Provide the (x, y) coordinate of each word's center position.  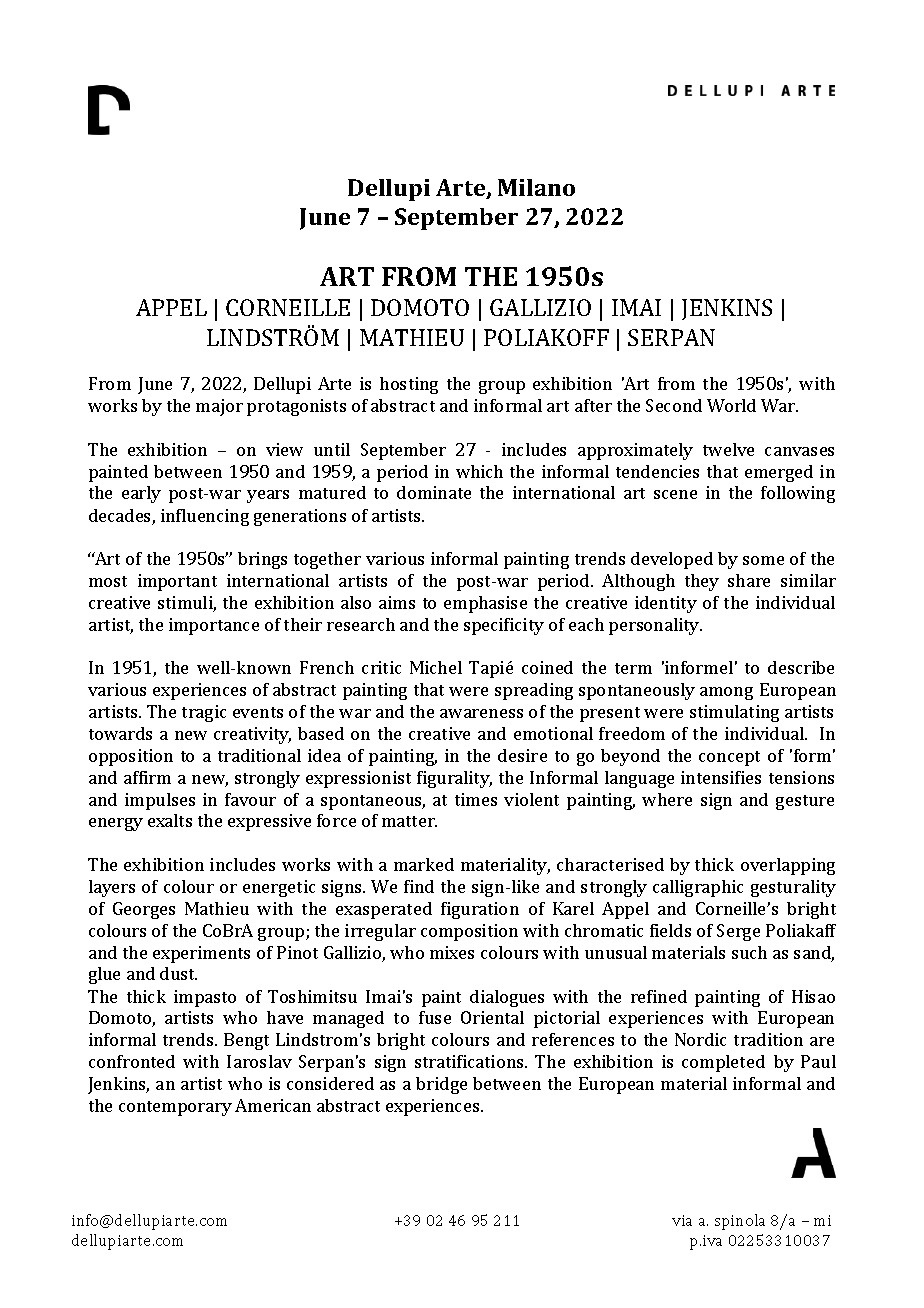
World (731, 405)
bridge (441, 1085)
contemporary (175, 1108)
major (219, 407)
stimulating (734, 713)
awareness (481, 713)
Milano (536, 187)
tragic (204, 713)
